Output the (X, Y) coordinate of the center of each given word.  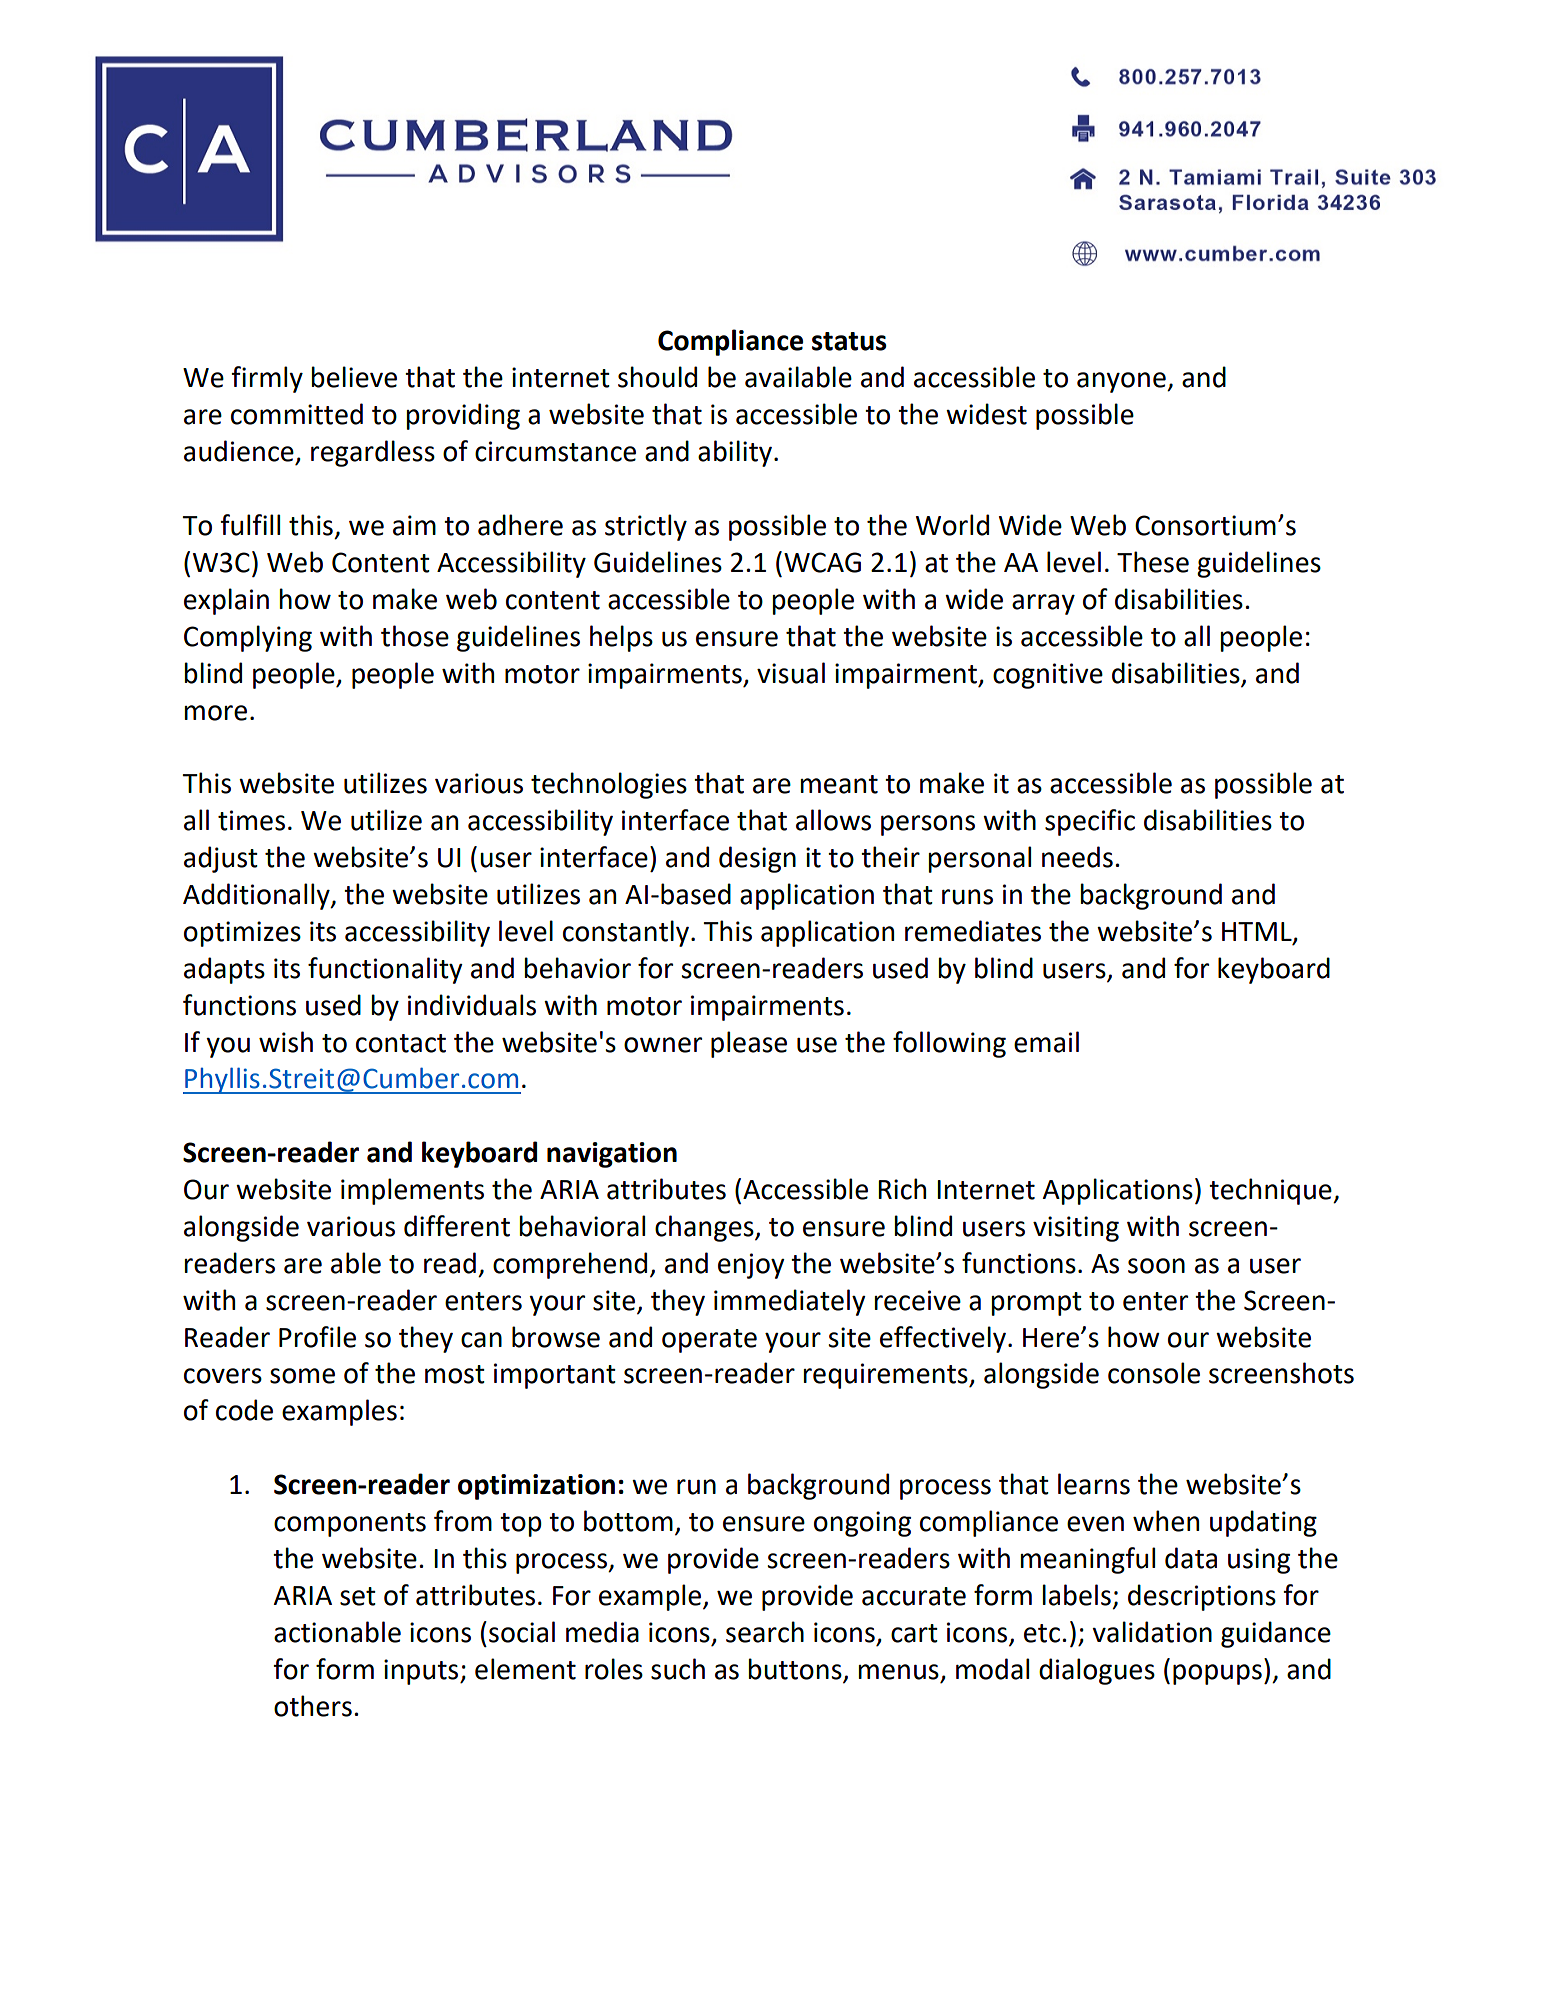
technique (1271, 1191)
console (1154, 1373)
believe (354, 377)
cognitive (1048, 676)
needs (1077, 857)
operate (709, 1341)
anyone (1122, 382)
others (313, 1706)
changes (705, 1228)
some (302, 1376)
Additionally (257, 896)
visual (791, 673)
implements (412, 1191)
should (657, 377)
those (415, 636)
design (757, 859)
